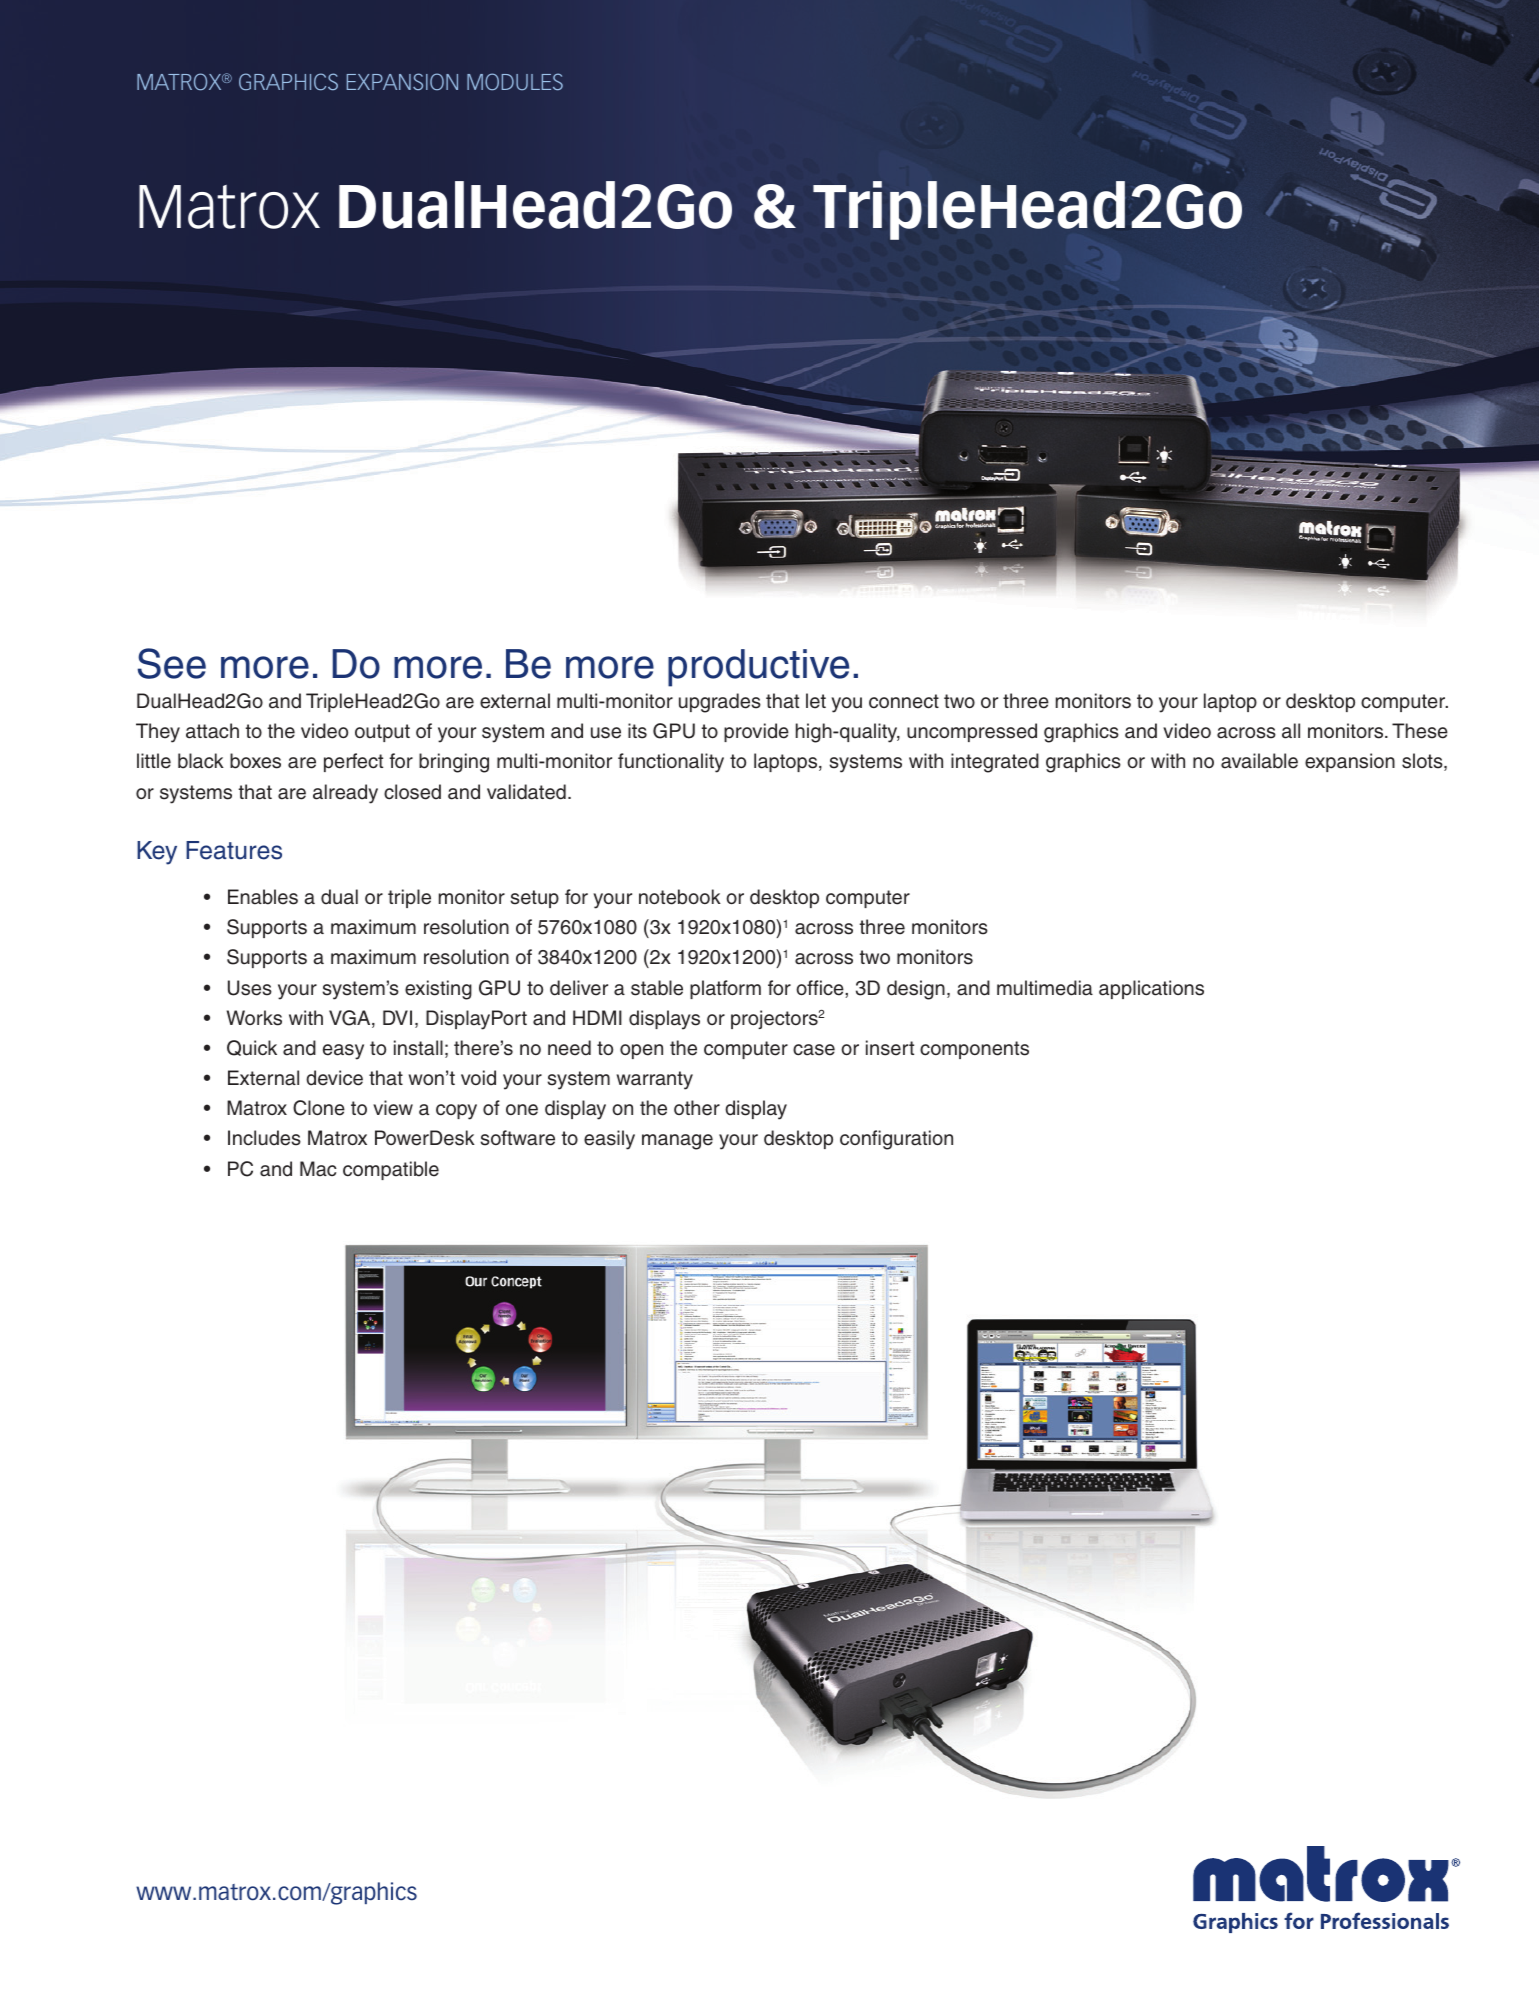 Image resolution: width=1539 pixels, height=1991 pixels. Describe the element at coordinates (758, 668) in the document. I see `productive` at that location.
